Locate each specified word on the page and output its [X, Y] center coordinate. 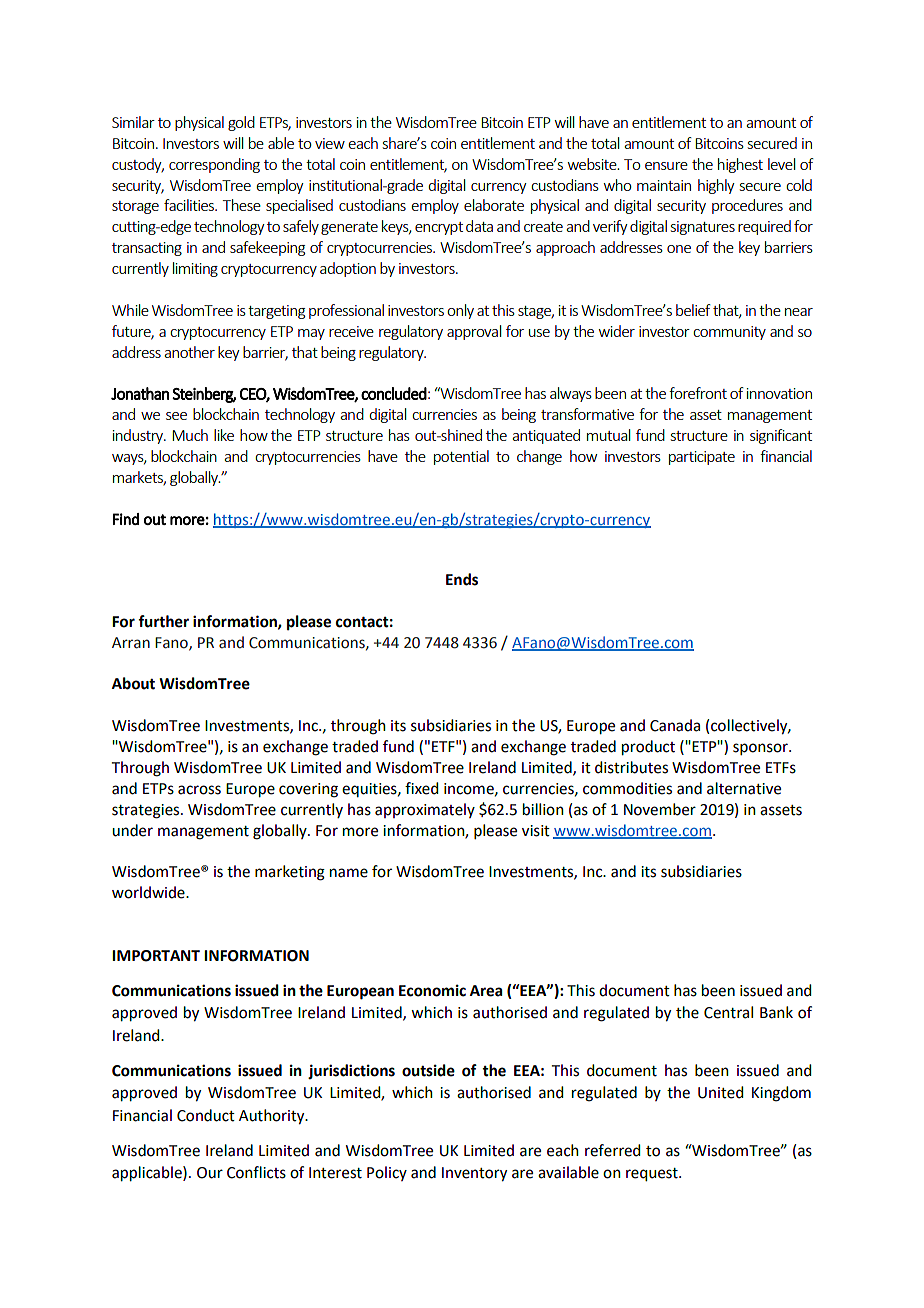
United [720, 1092]
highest [740, 165]
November [660, 809]
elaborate [494, 205]
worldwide [149, 892]
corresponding [214, 165]
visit [536, 831]
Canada [675, 725]
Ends [462, 579]
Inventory [474, 1174]
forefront [698, 393]
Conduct [206, 1115]
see [176, 416]
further [163, 621]
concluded [394, 393]
